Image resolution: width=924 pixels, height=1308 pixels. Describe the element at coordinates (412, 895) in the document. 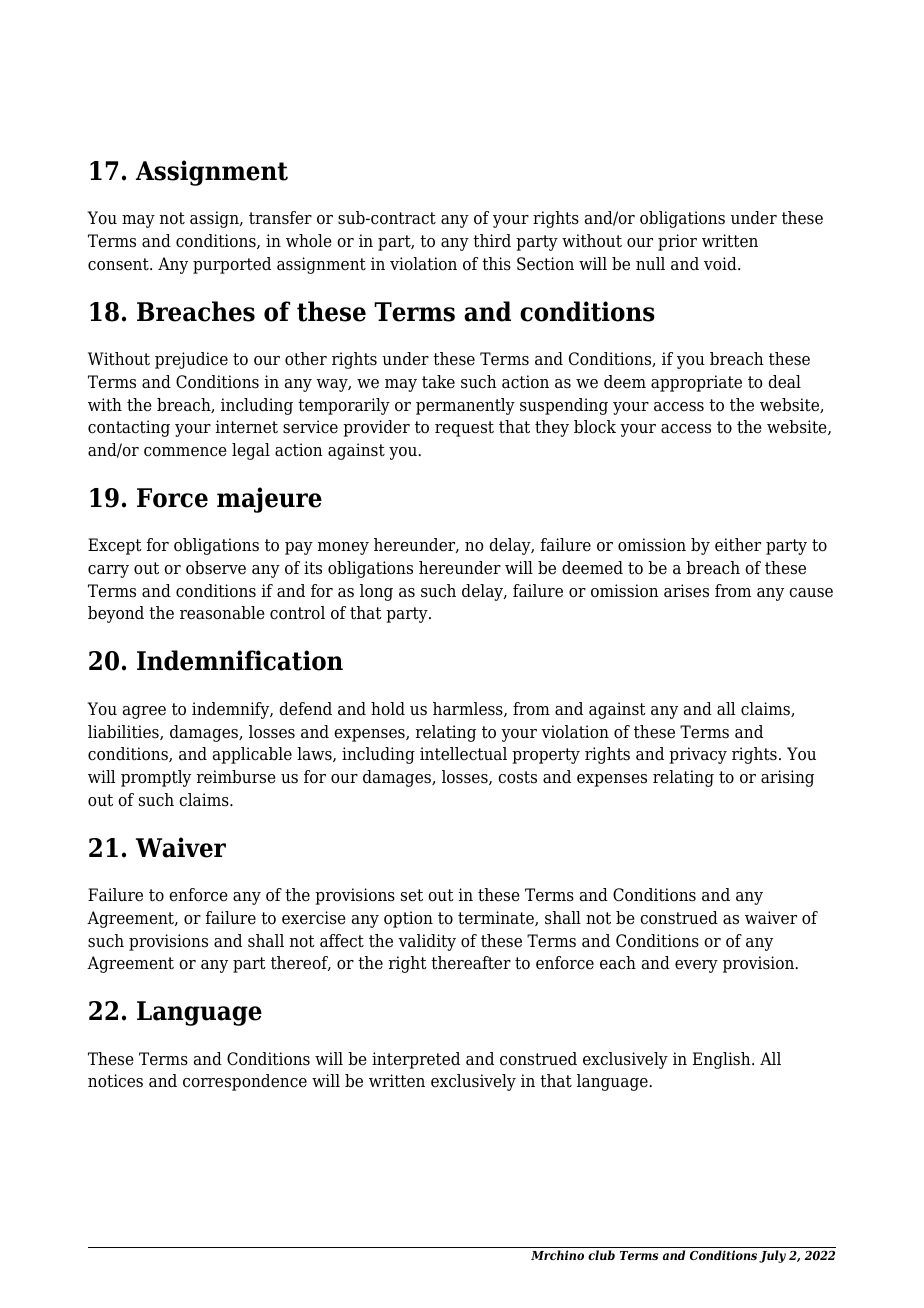

I see `set` at that location.
